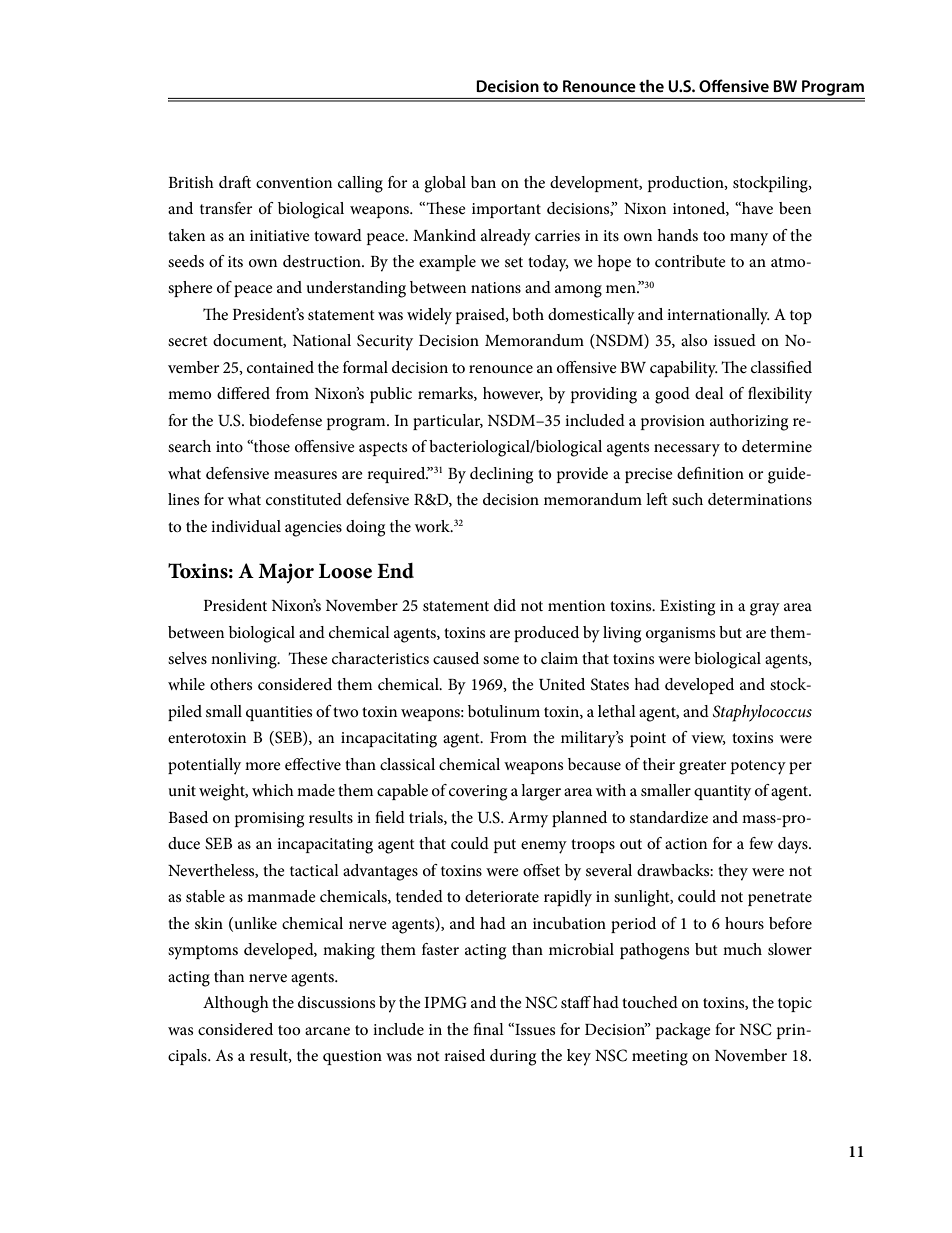 The height and width of the screenshot is (1233, 952). What do you see at coordinates (286, 573) in the screenshot?
I see `Major` at bounding box center [286, 573].
